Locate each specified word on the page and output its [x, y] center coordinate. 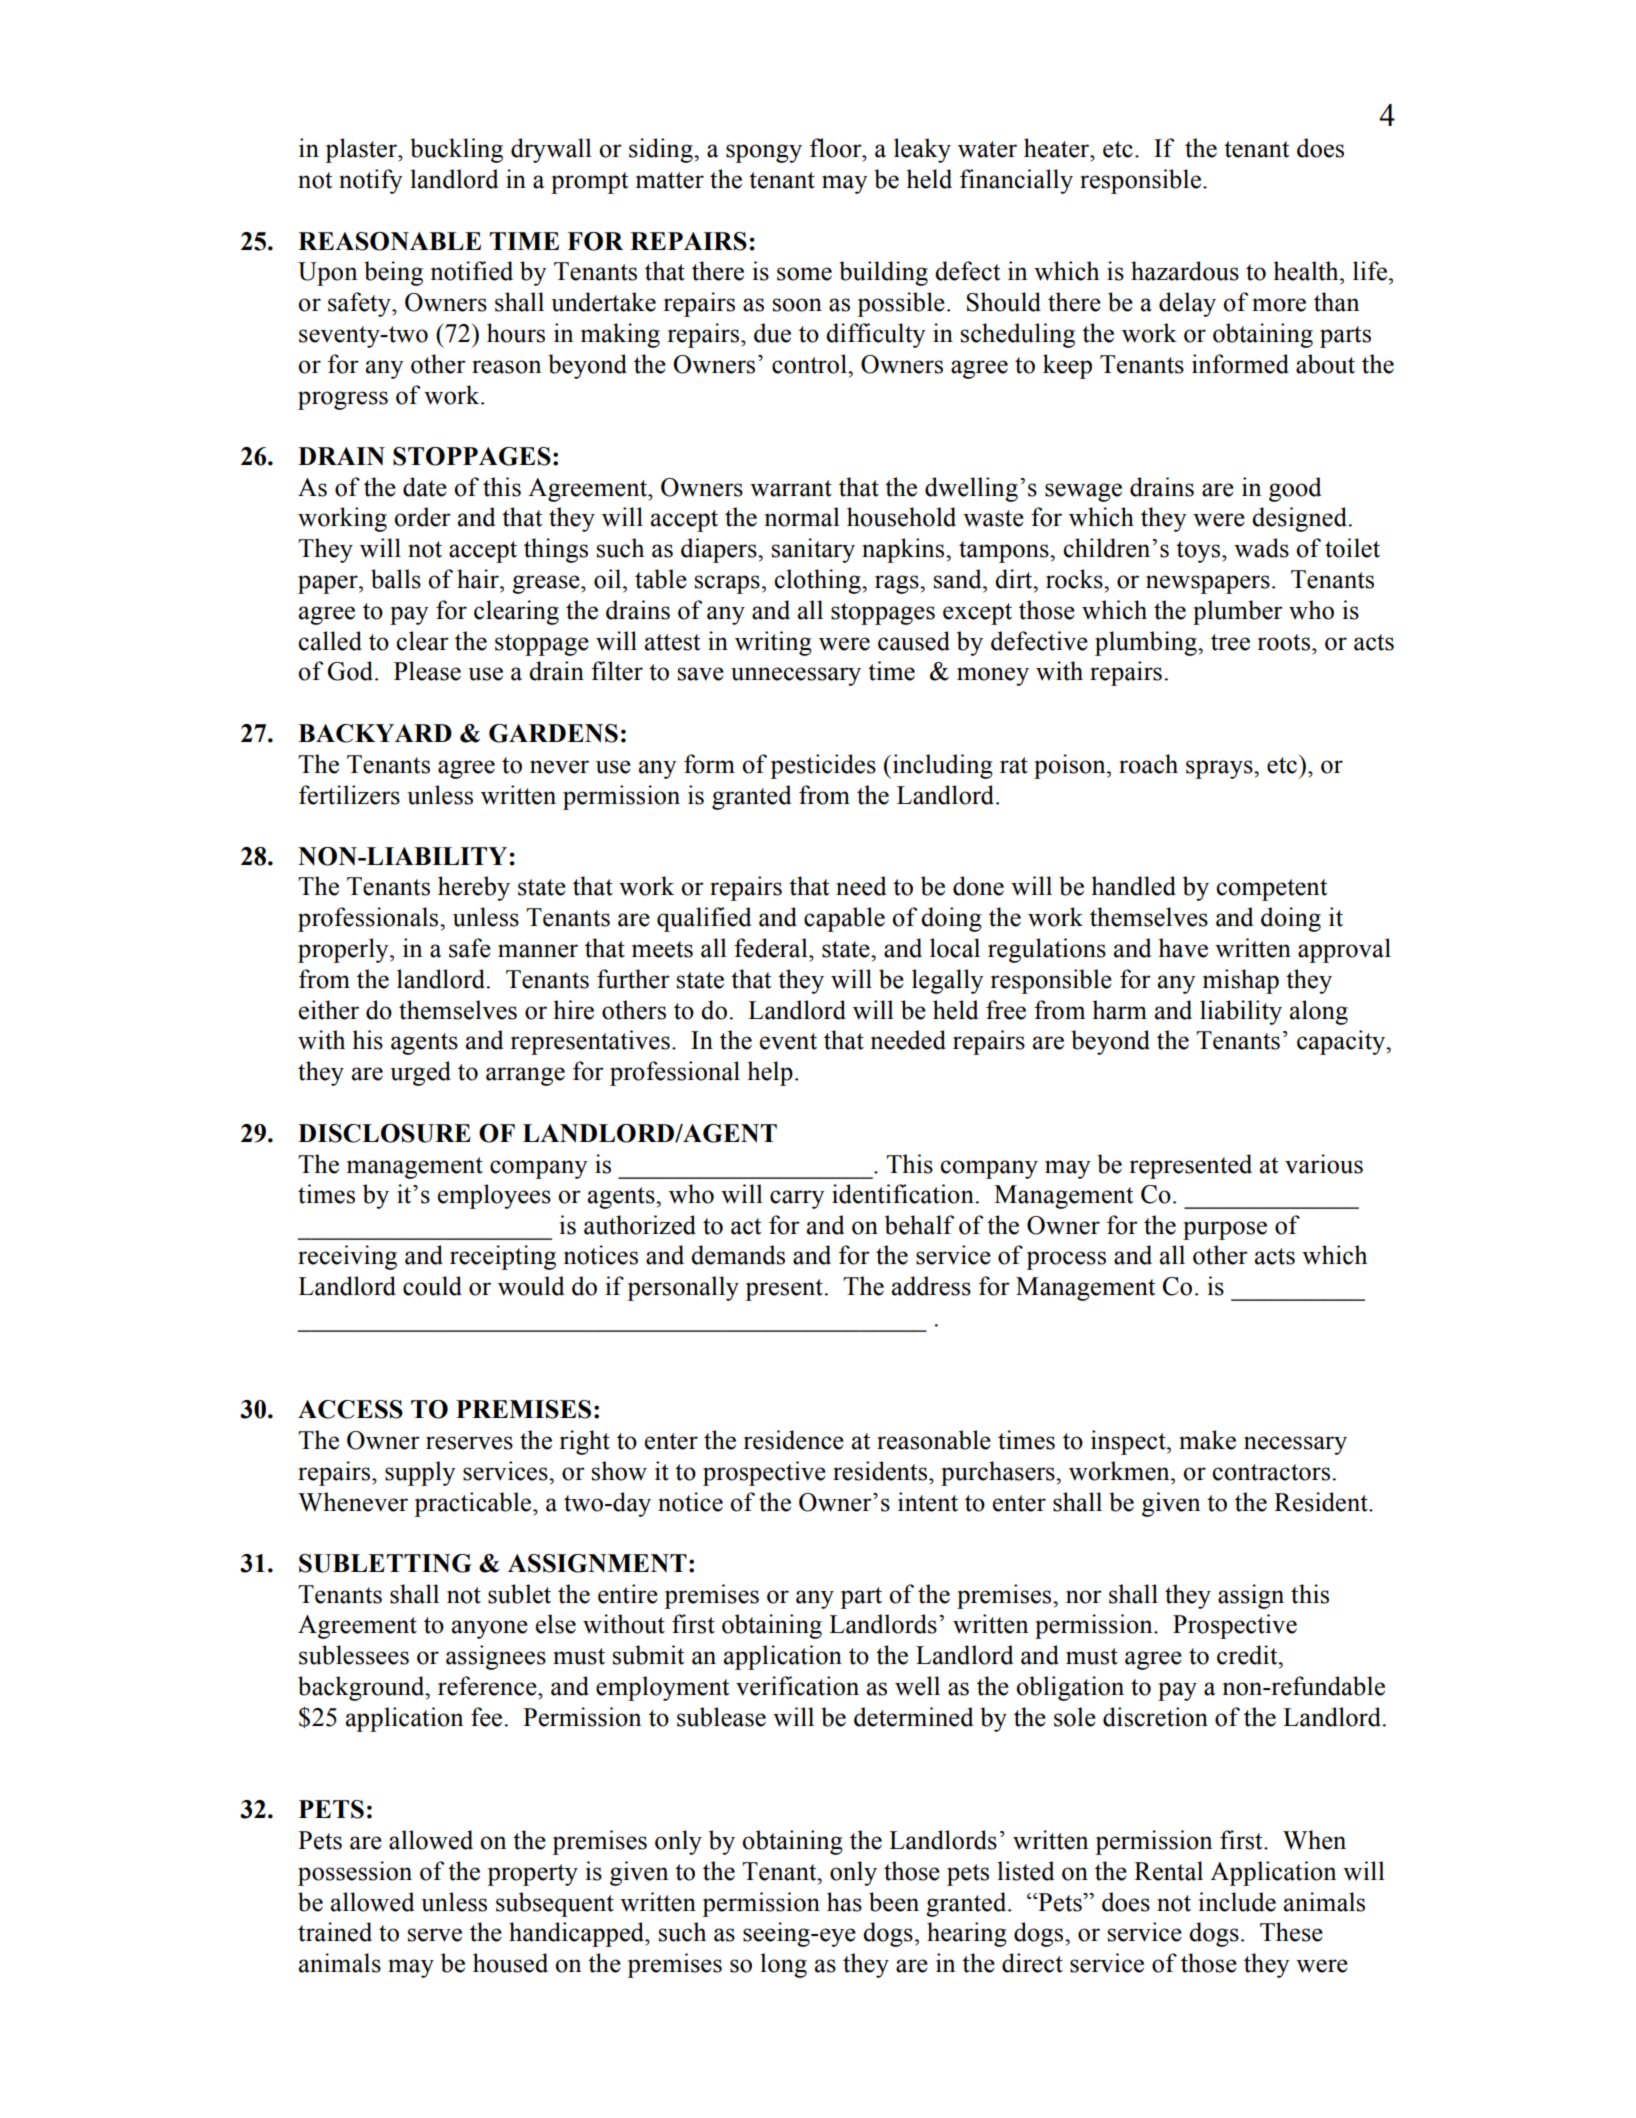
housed [510, 1963]
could [432, 1286]
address [931, 1286]
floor [837, 148]
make [1207, 1440]
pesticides [823, 766]
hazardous [1185, 271]
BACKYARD [375, 733]
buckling [456, 150]
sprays [1220, 769]
